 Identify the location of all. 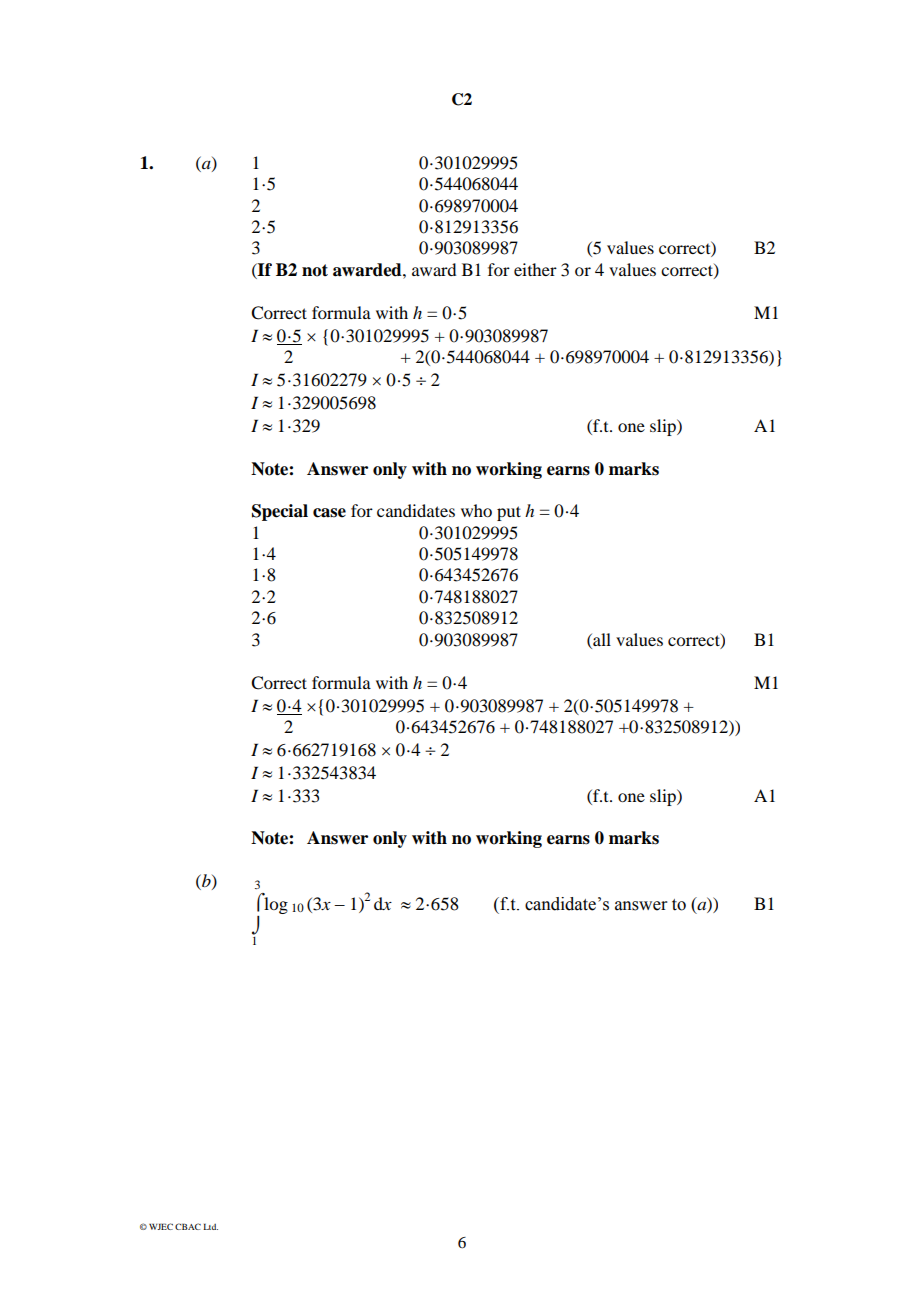
(601, 639).
